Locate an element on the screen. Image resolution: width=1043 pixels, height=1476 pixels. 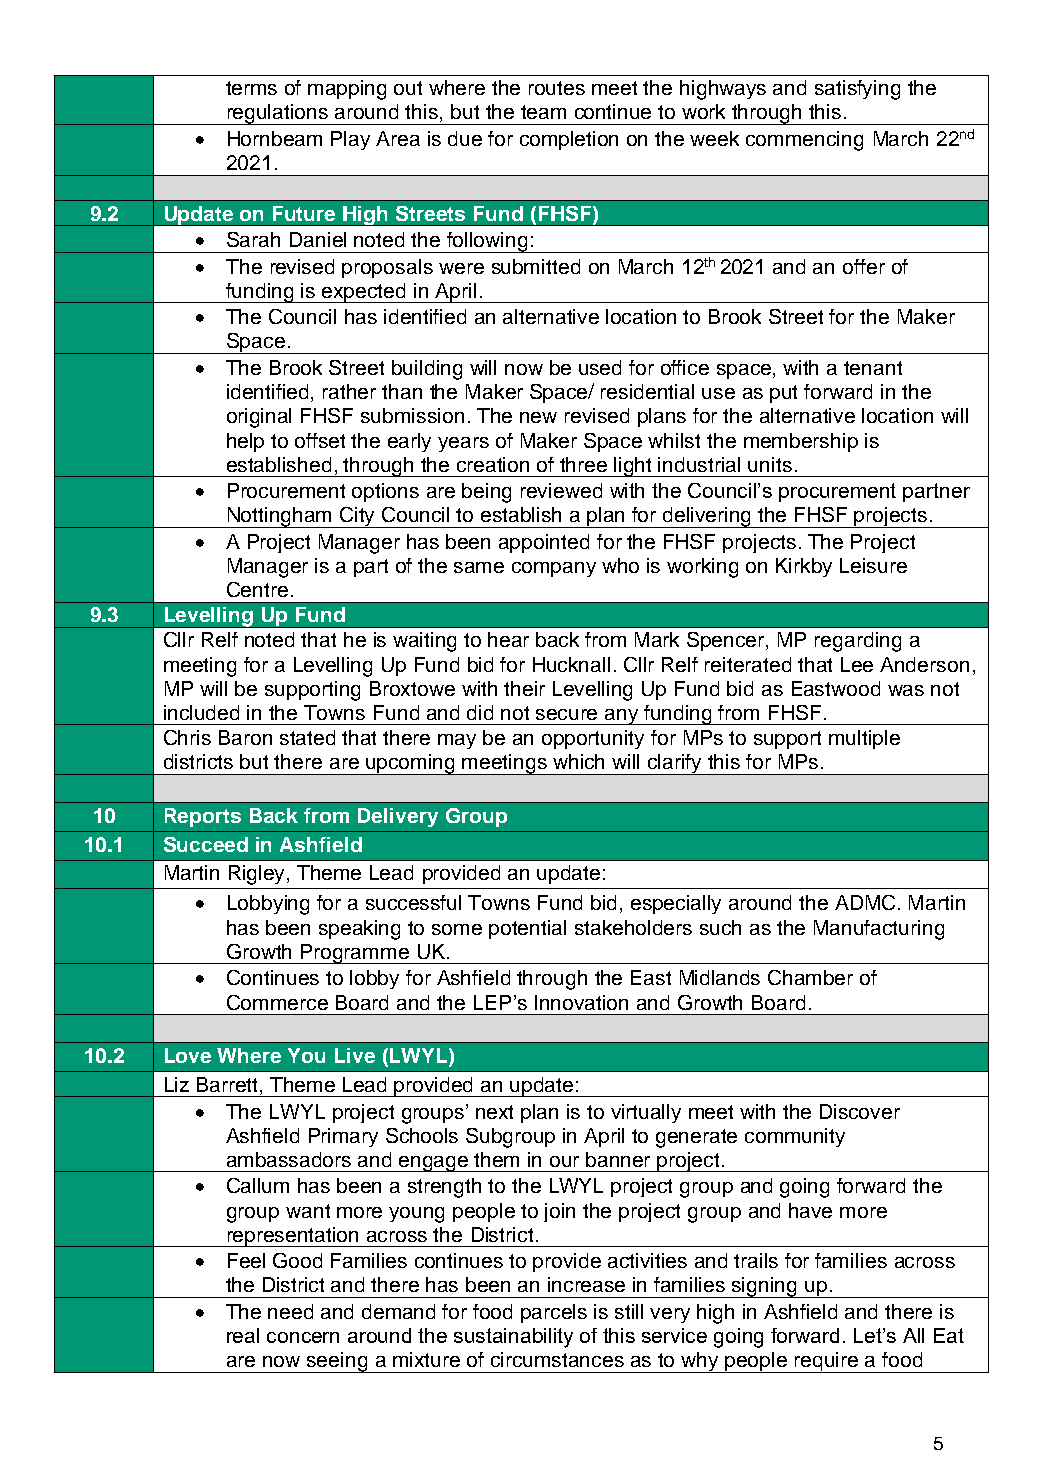
commencing is located at coordinates (804, 141).
